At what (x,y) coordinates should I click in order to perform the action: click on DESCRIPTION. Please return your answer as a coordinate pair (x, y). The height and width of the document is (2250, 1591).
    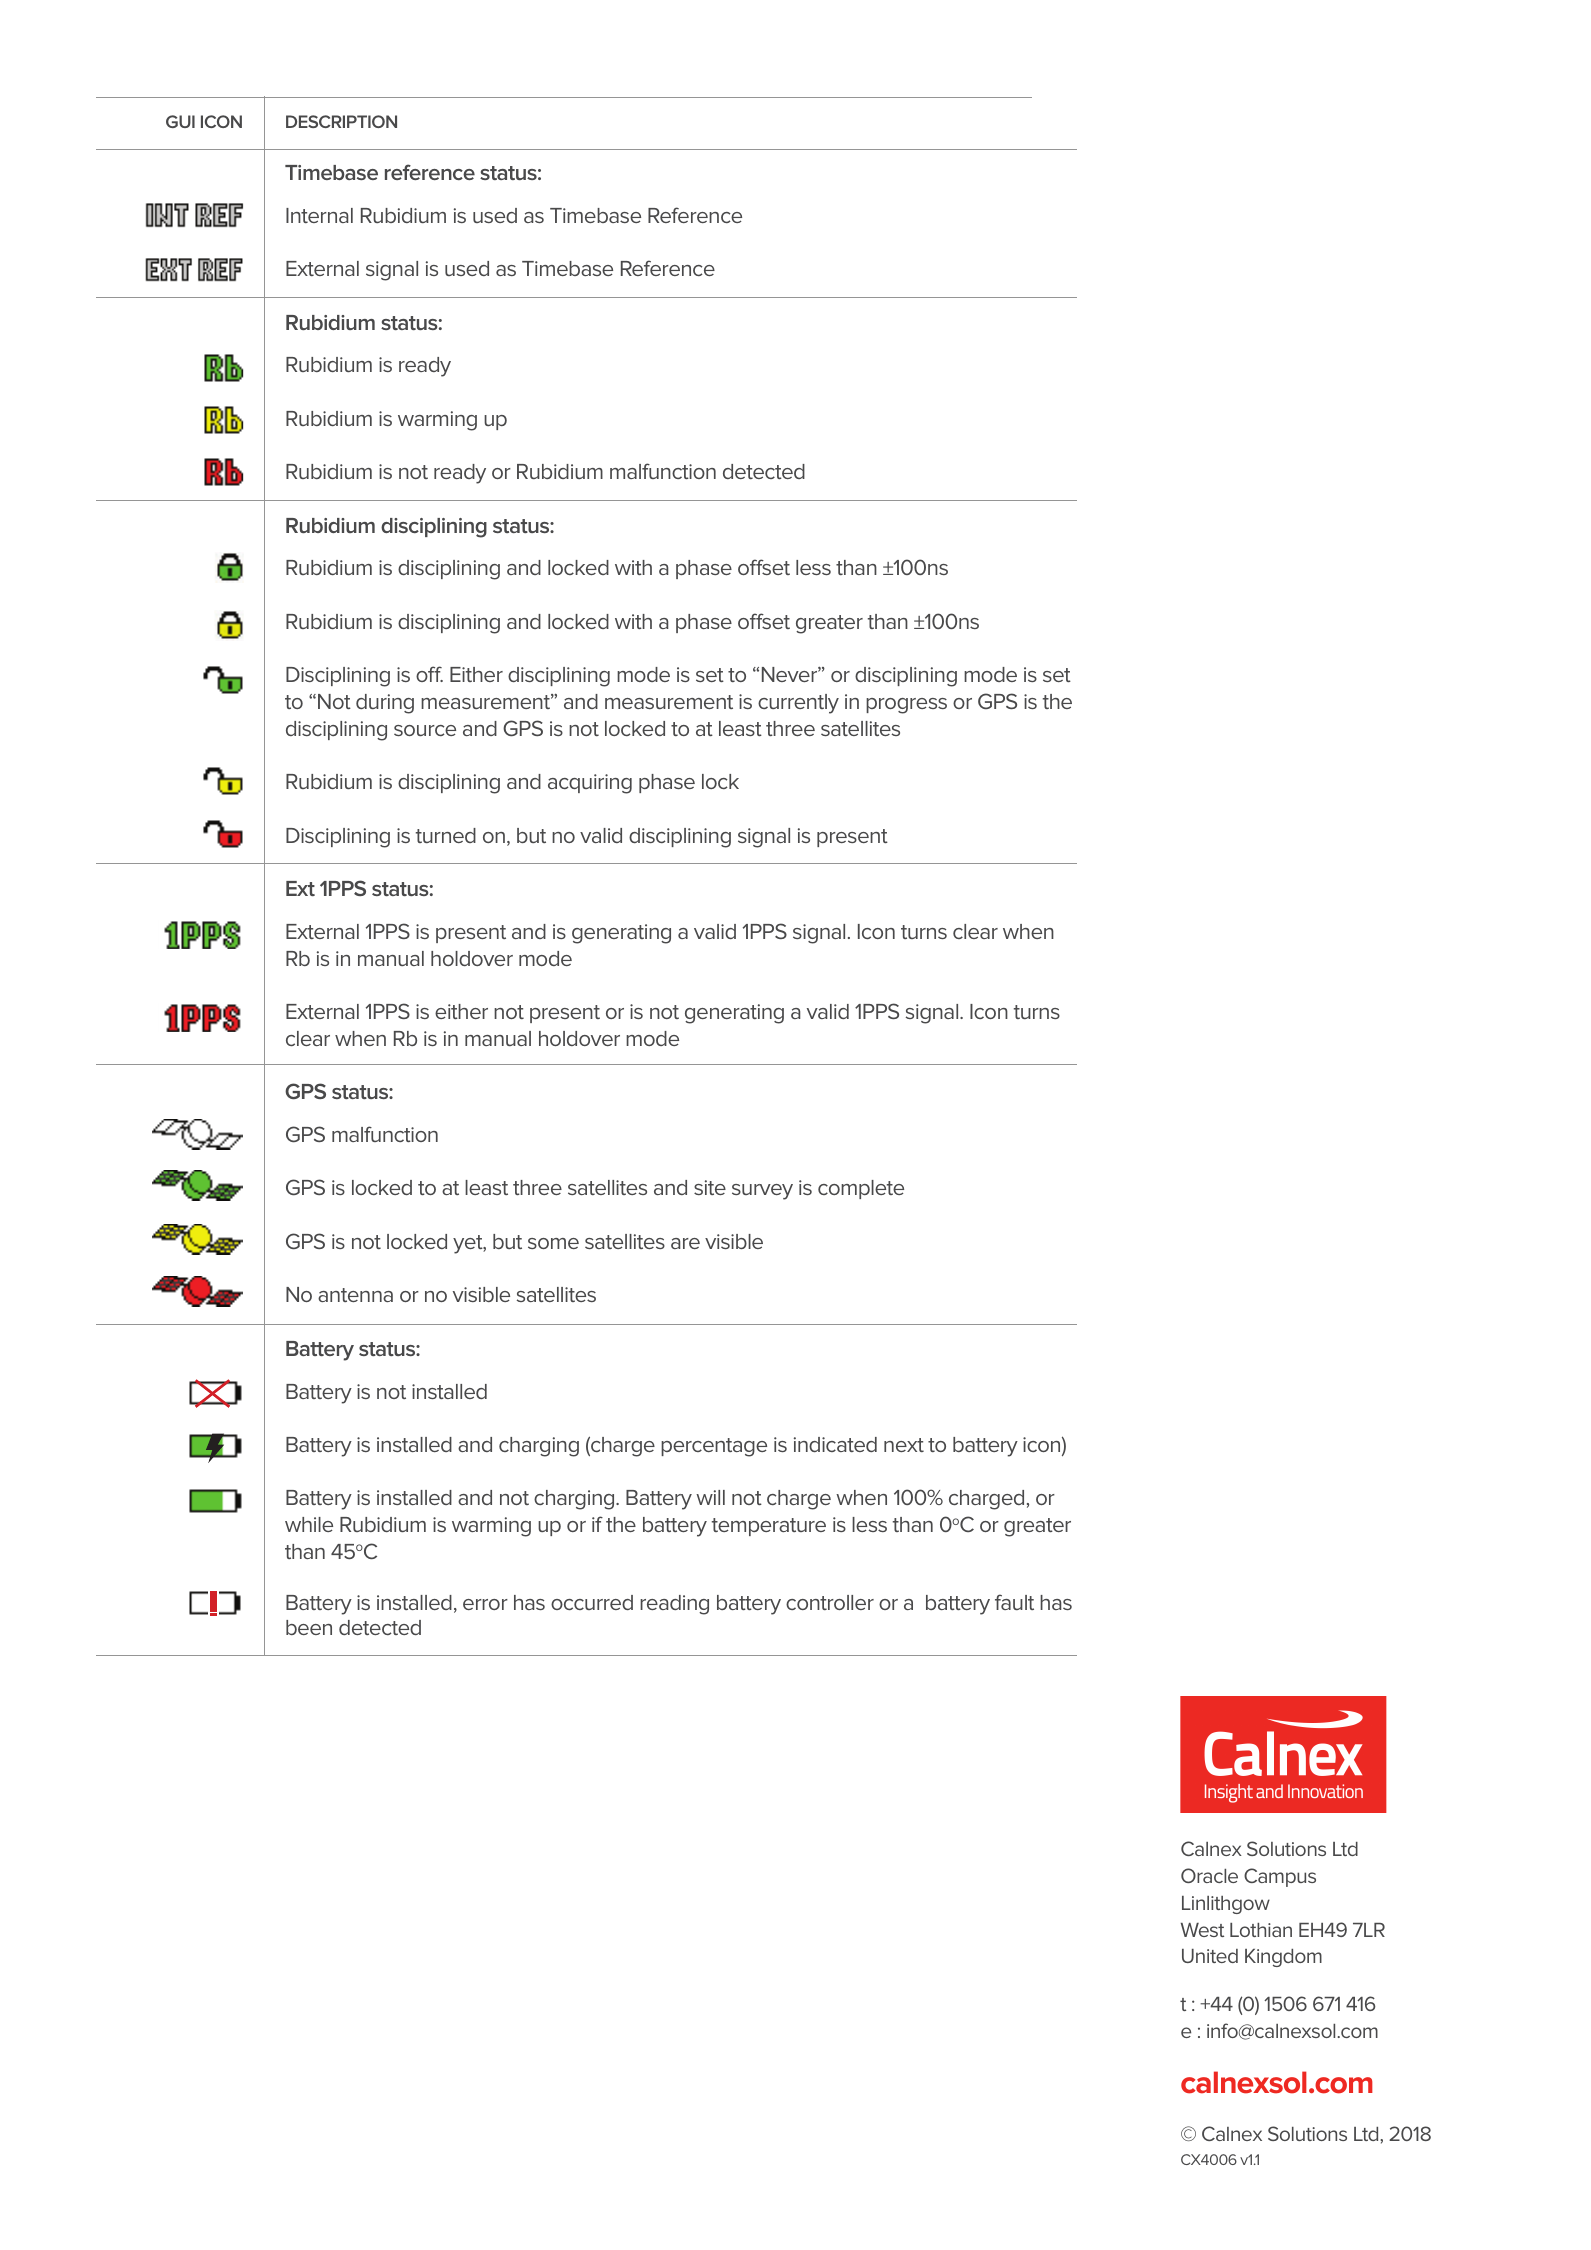
    Looking at the image, I should click on (341, 121).
